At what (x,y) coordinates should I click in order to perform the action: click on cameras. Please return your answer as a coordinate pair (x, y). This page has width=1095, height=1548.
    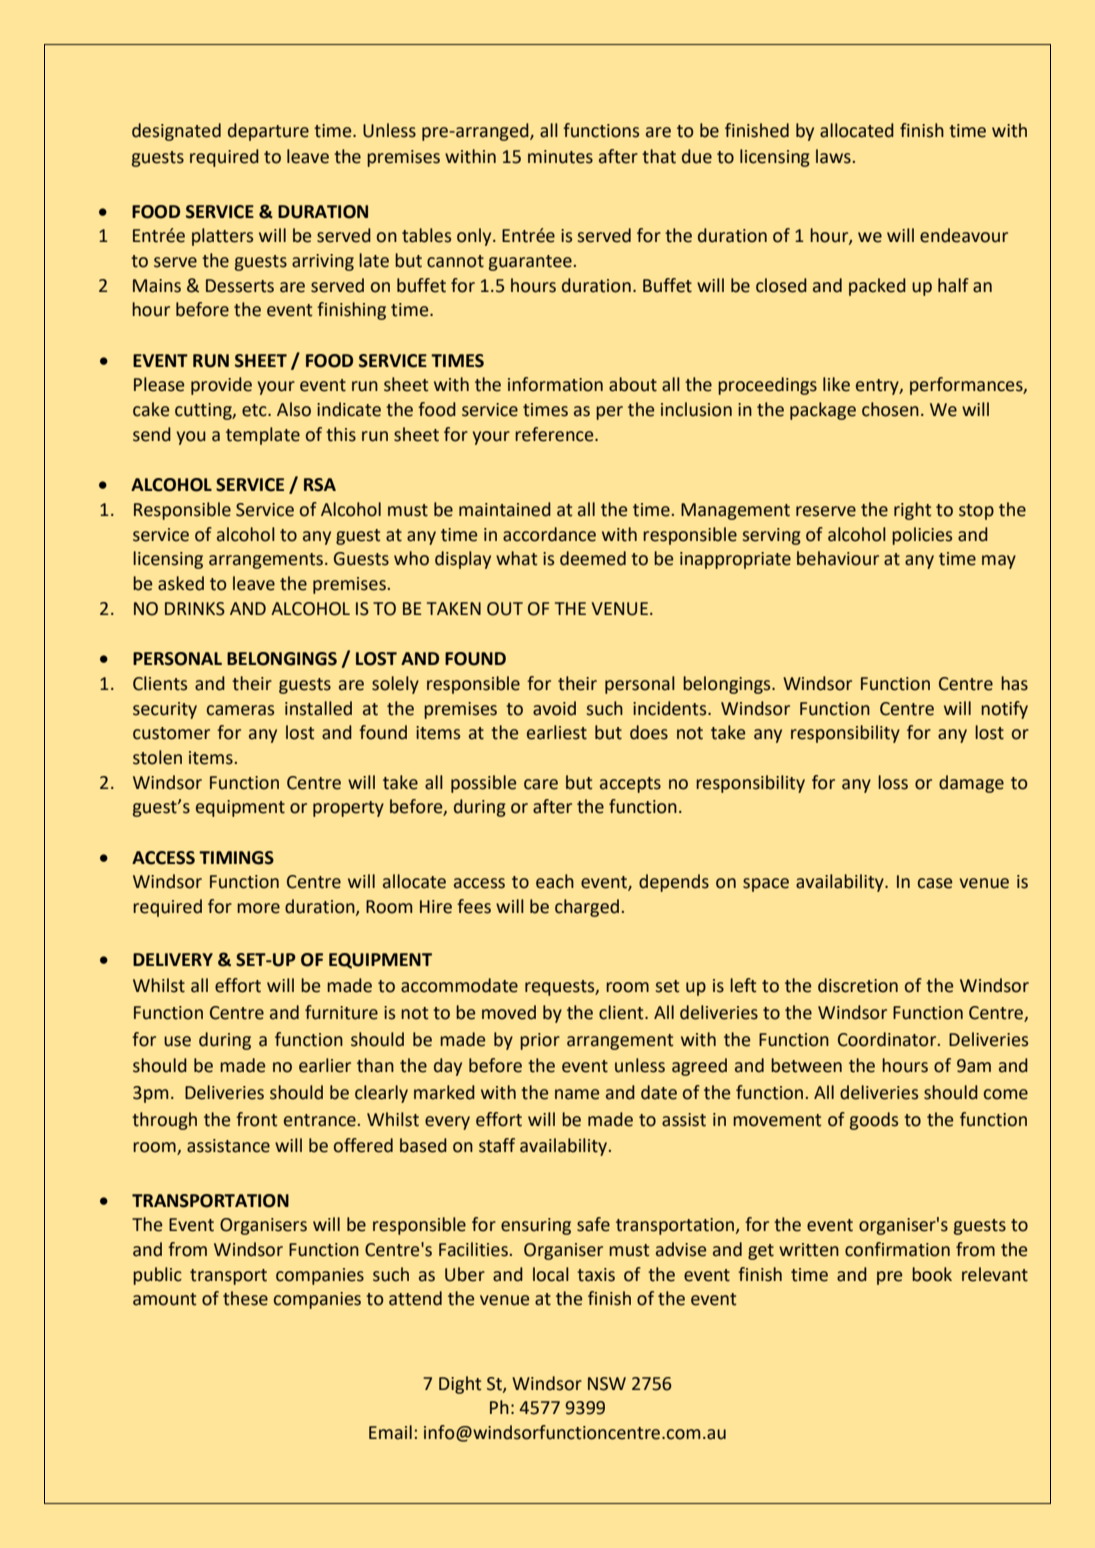
    Looking at the image, I should click on (240, 710).
